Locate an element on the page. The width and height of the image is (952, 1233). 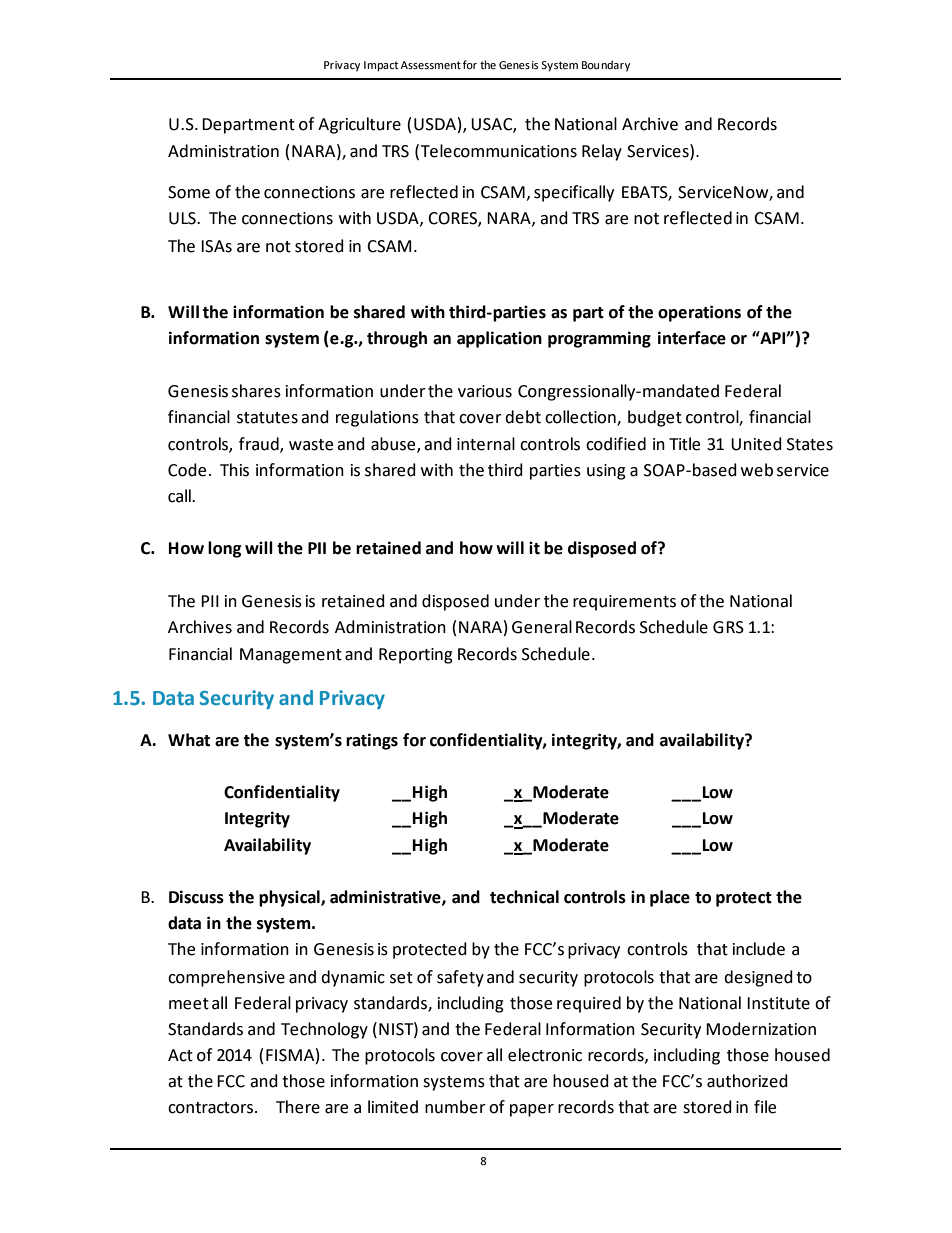
shares is located at coordinates (256, 391).
